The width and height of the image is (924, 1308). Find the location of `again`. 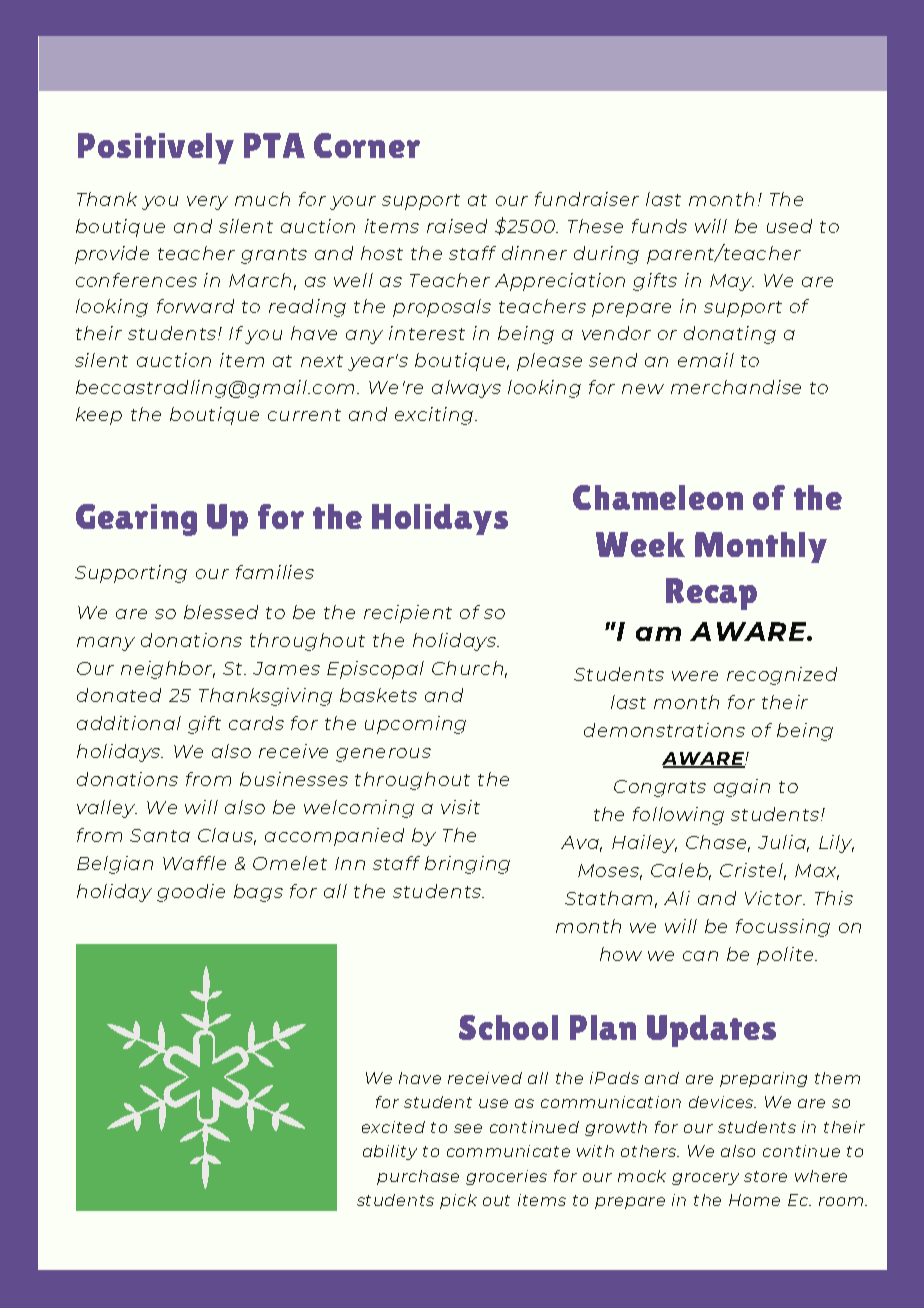

again is located at coordinates (742, 788).
